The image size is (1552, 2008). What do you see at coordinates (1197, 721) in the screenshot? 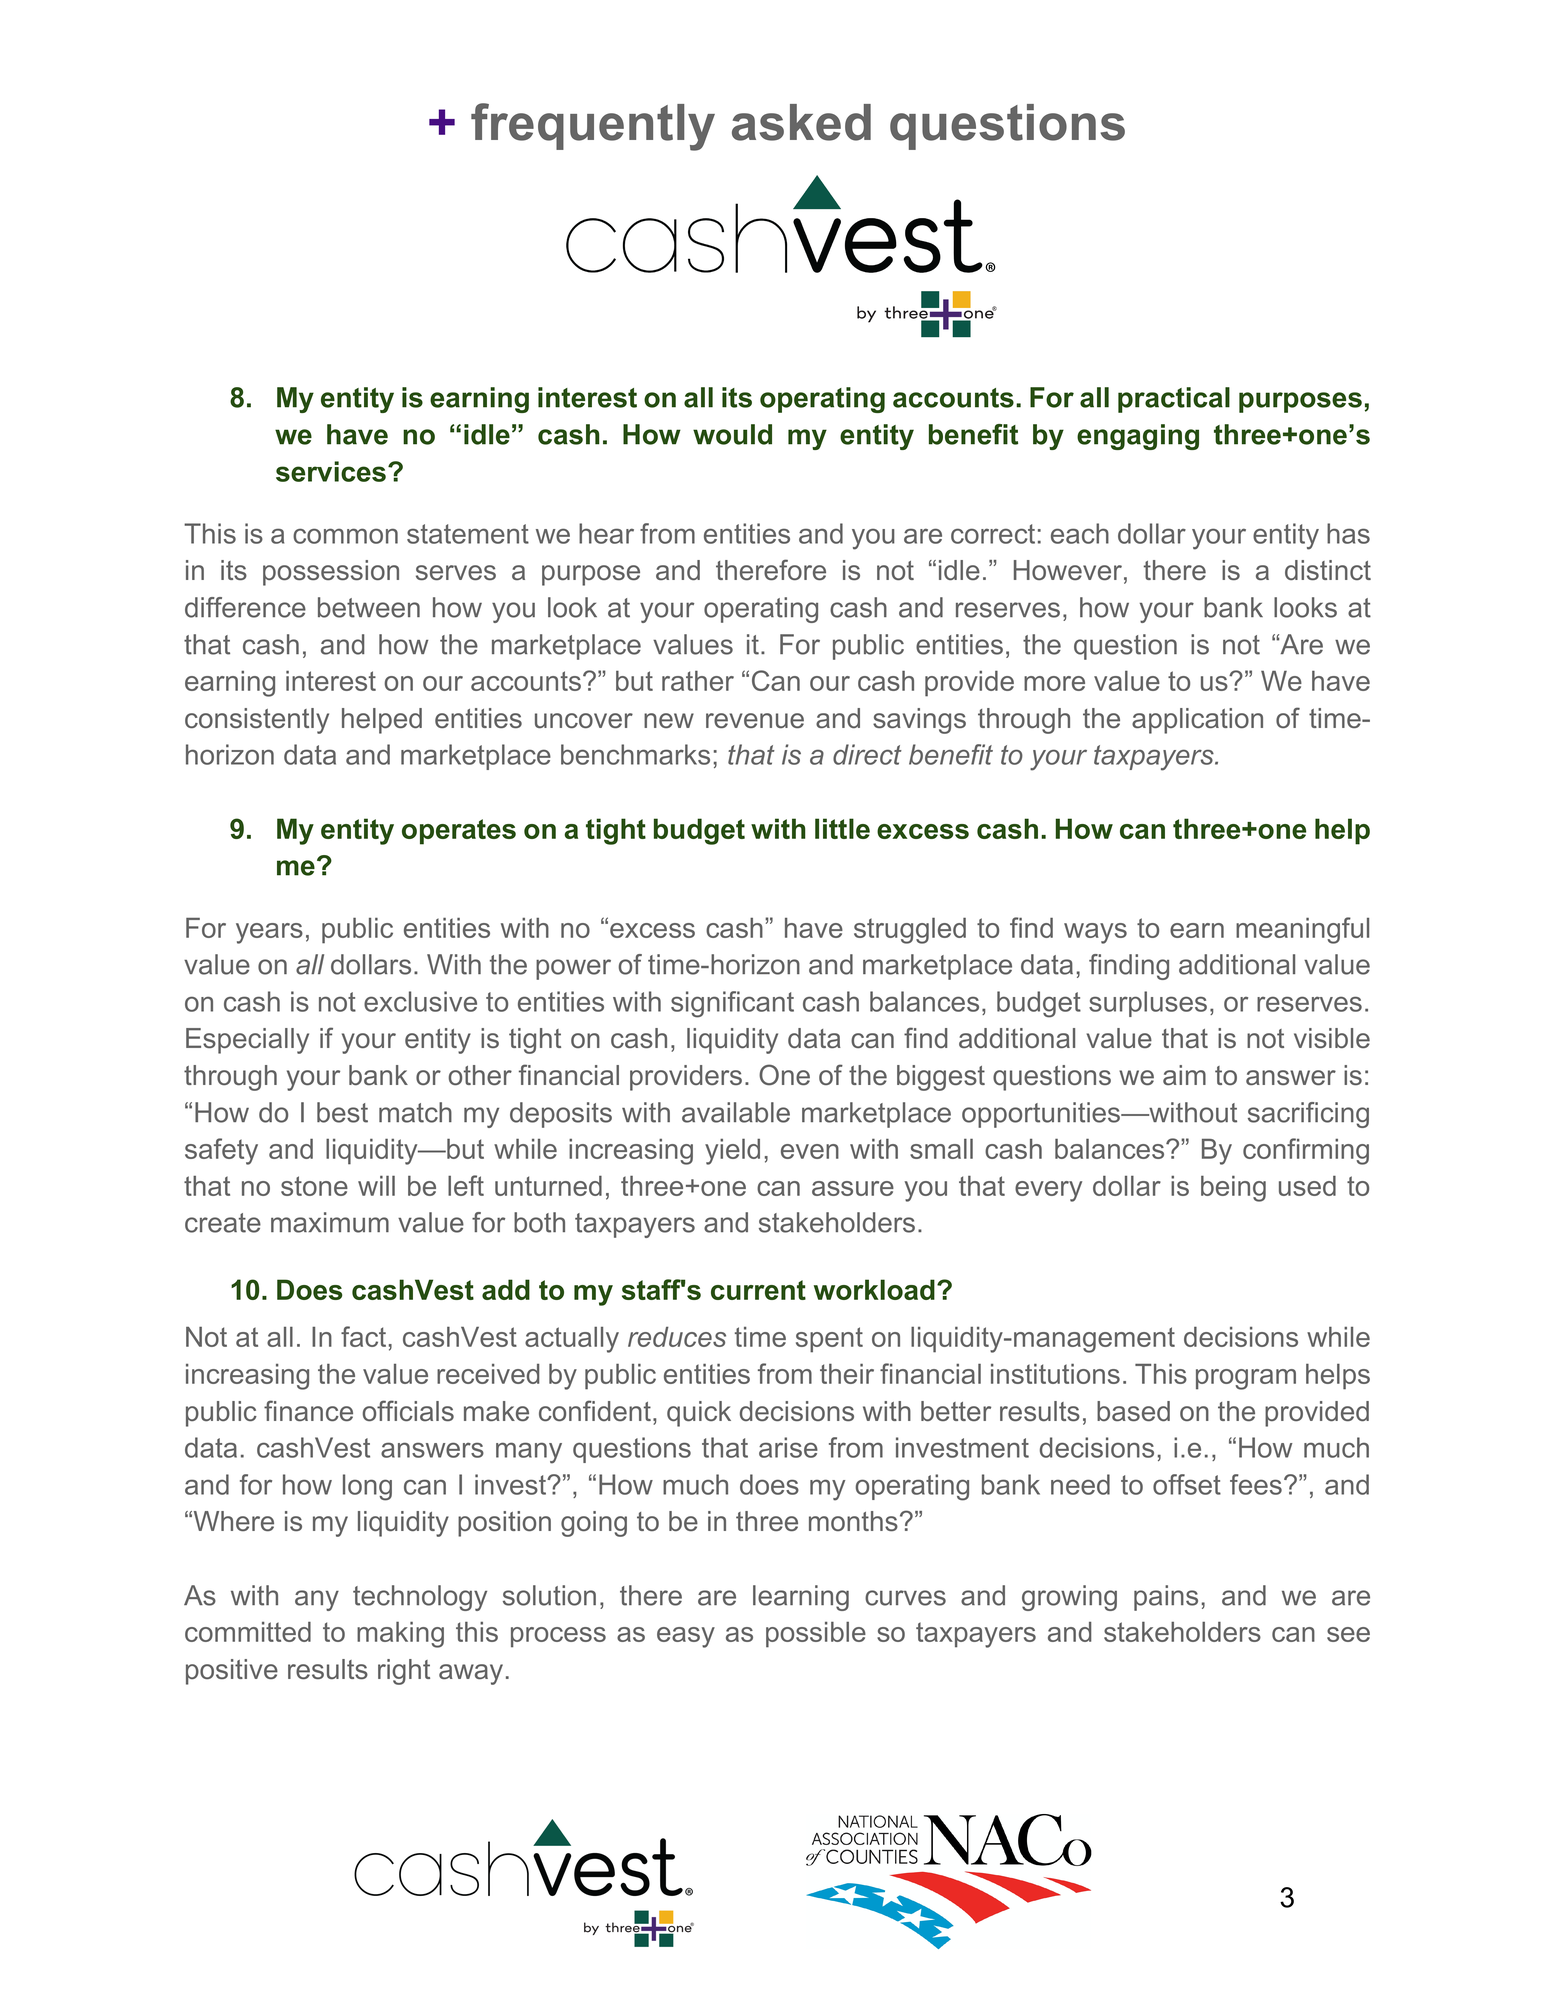
I see `application` at bounding box center [1197, 721].
